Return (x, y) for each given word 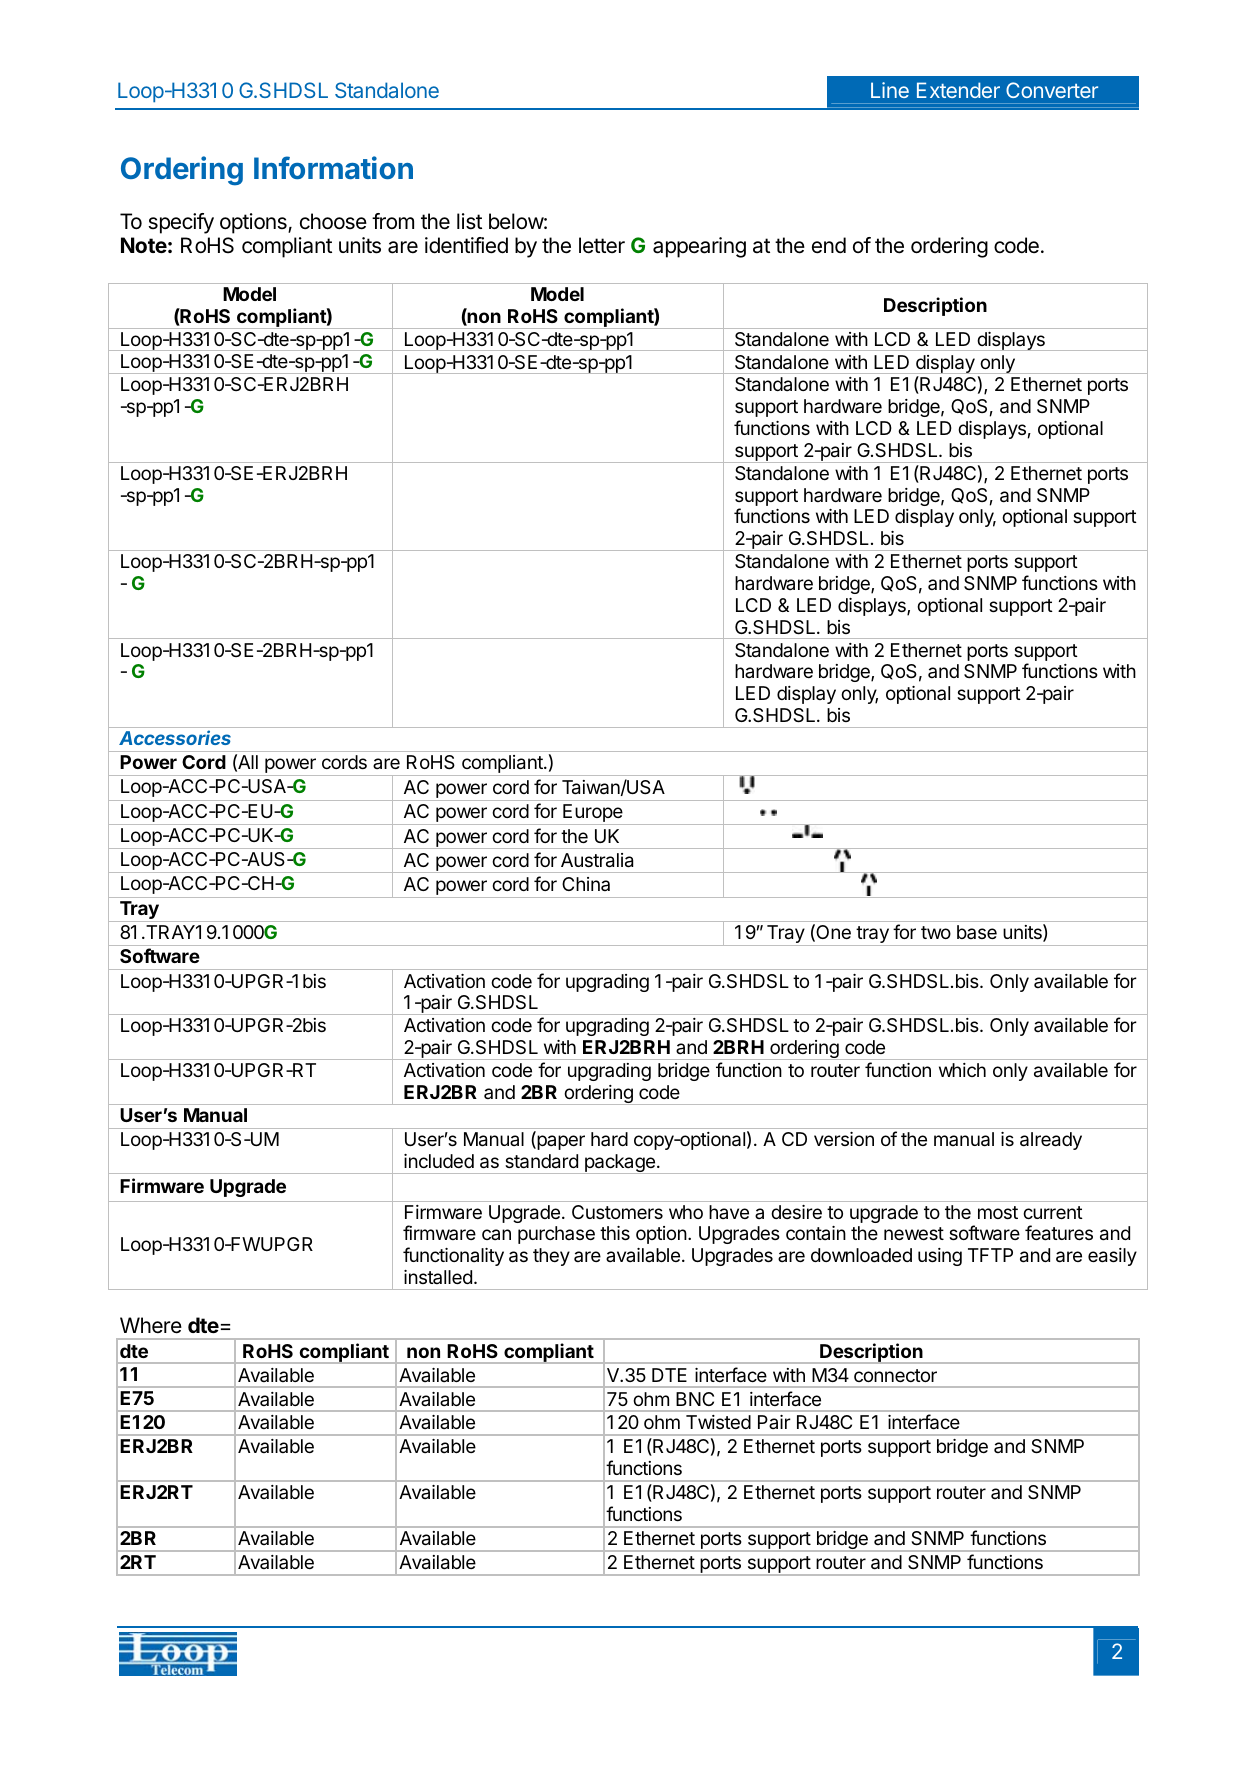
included (439, 1161)
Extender (958, 90)
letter (602, 245)
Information (333, 167)
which (962, 1070)
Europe (593, 814)
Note (144, 245)
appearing (699, 247)
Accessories (175, 737)
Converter (1052, 90)
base (977, 932)
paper (560, 1142)
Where (151, 1325)
